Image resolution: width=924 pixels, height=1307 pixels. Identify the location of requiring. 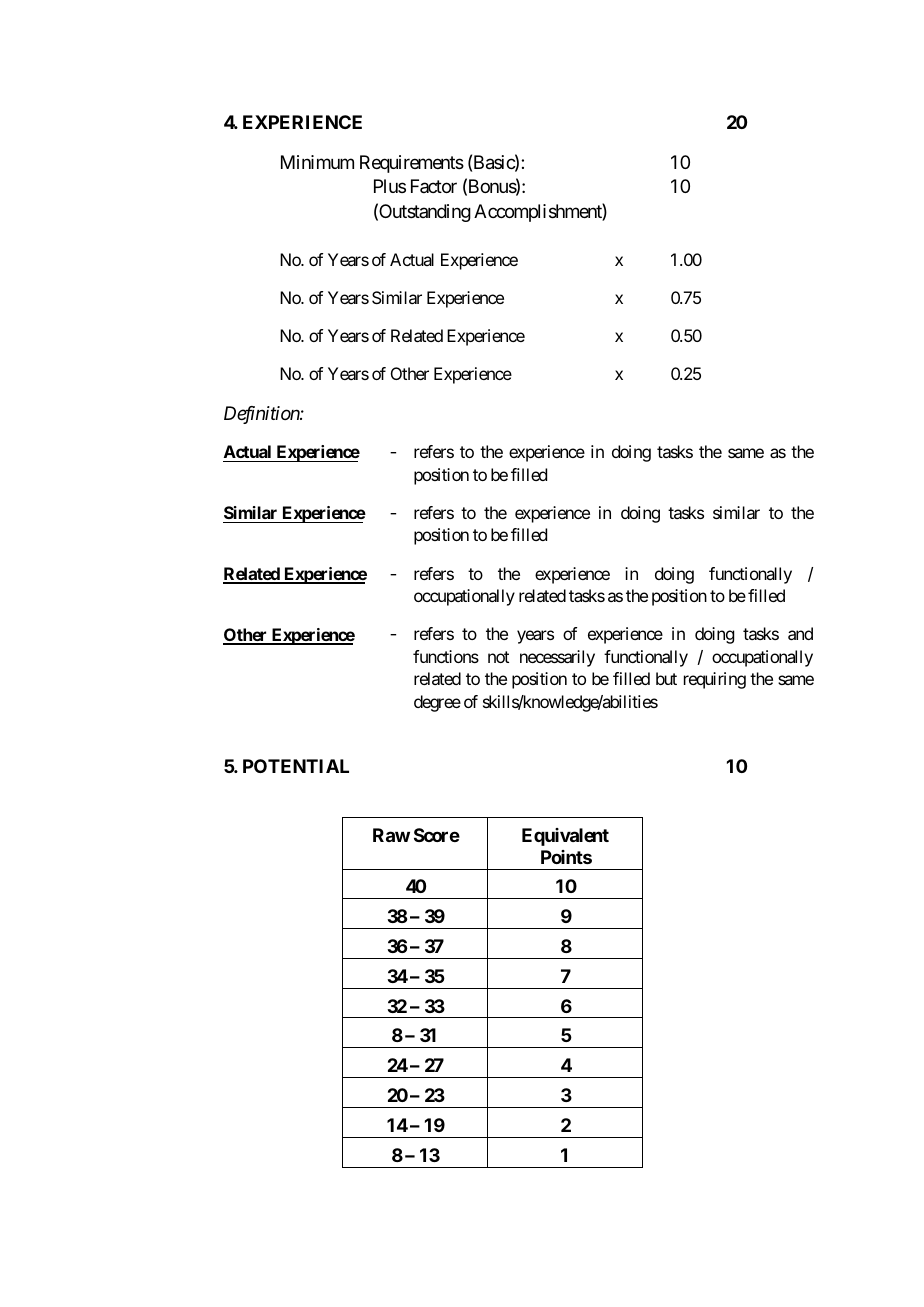
(715, 680).
